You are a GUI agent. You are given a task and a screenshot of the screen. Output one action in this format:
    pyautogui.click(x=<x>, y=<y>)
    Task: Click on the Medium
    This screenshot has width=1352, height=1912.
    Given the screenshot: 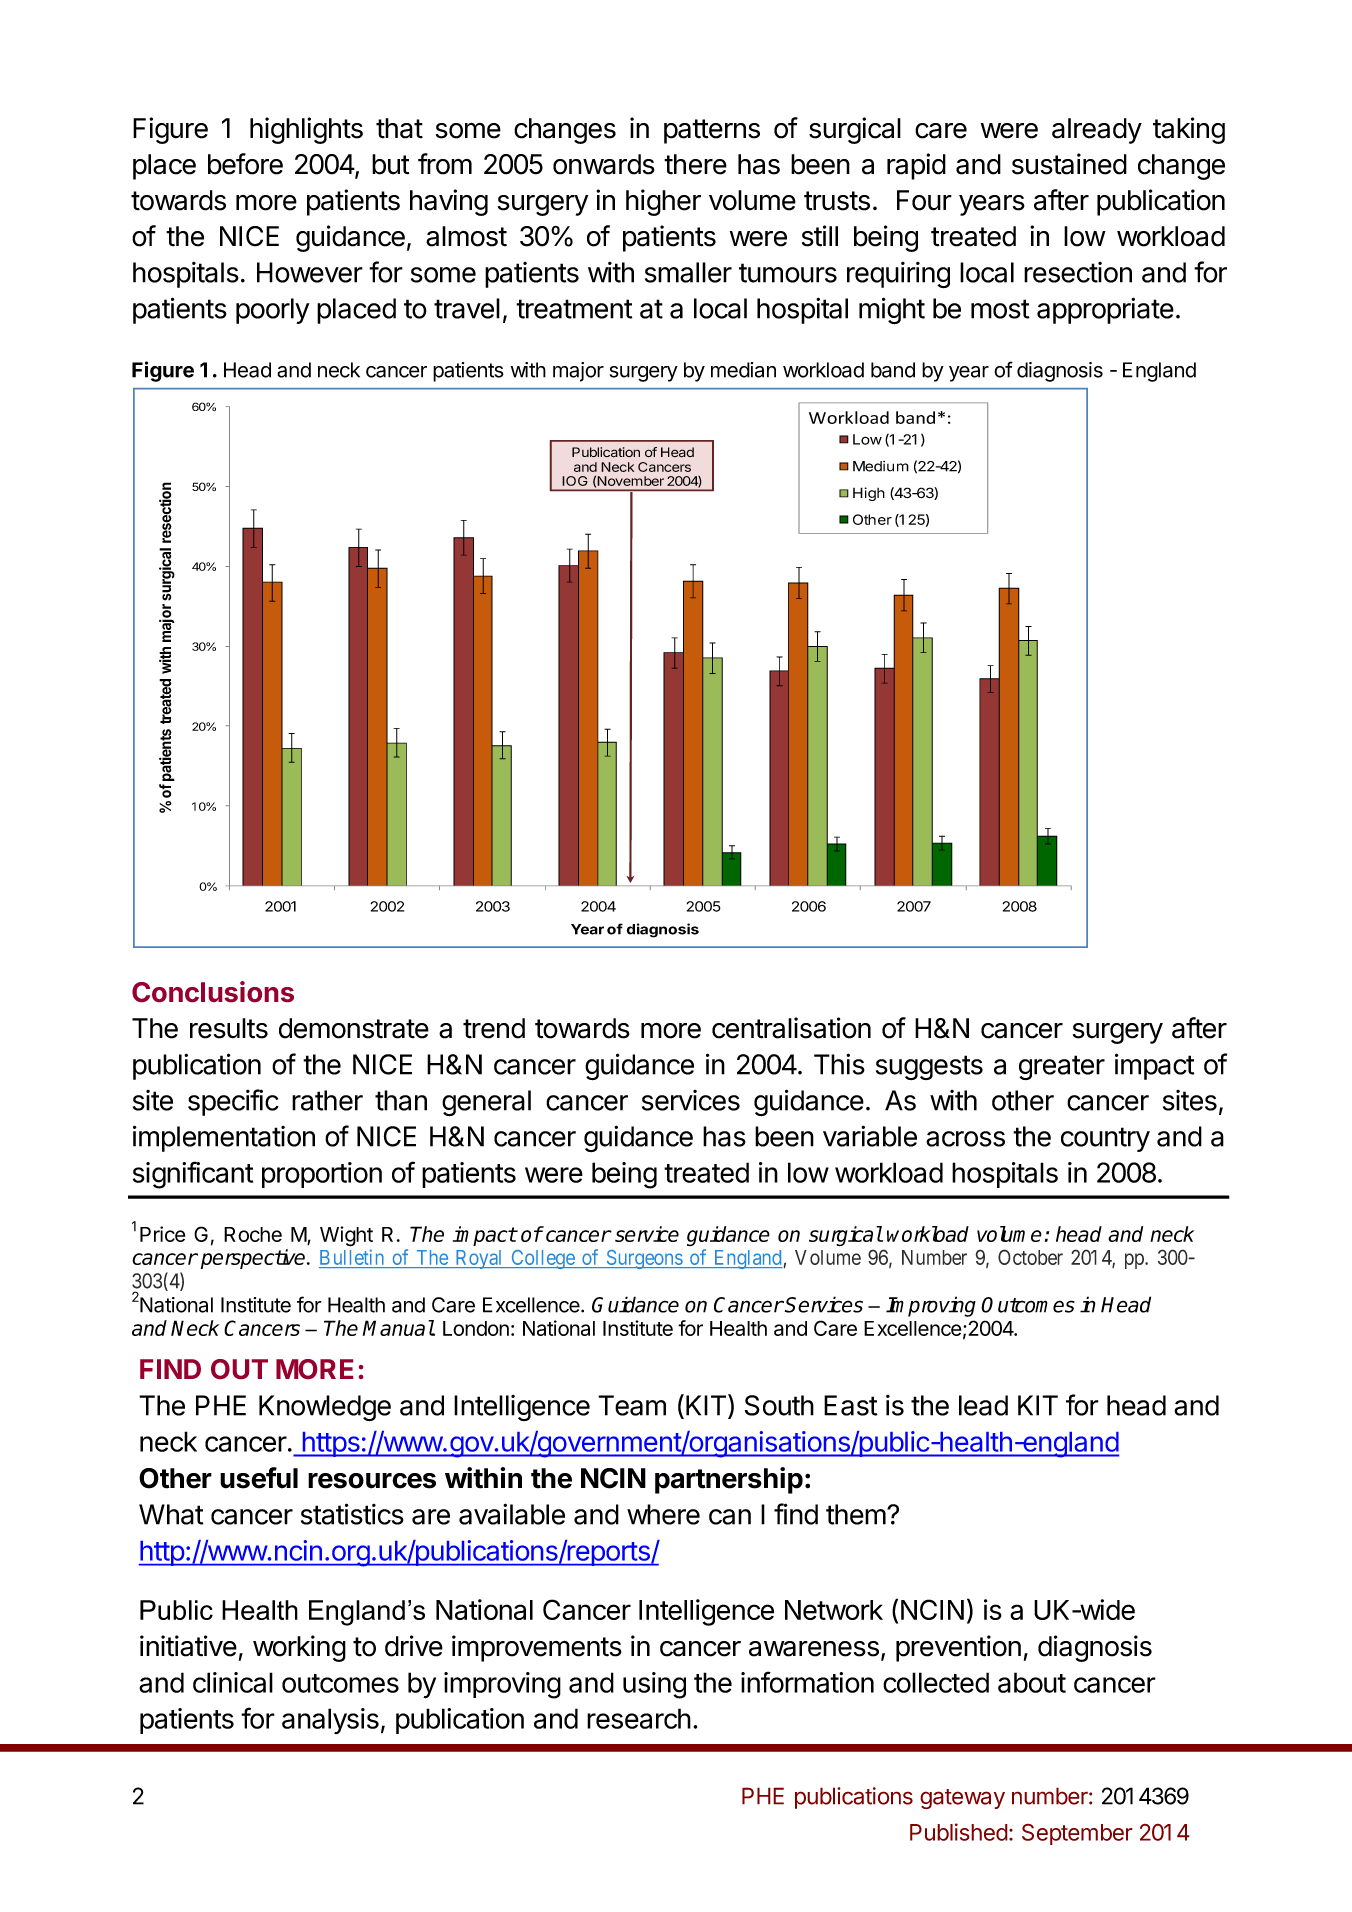 What is the action you would take?
    pyautogui.click(x=881, y=466)
